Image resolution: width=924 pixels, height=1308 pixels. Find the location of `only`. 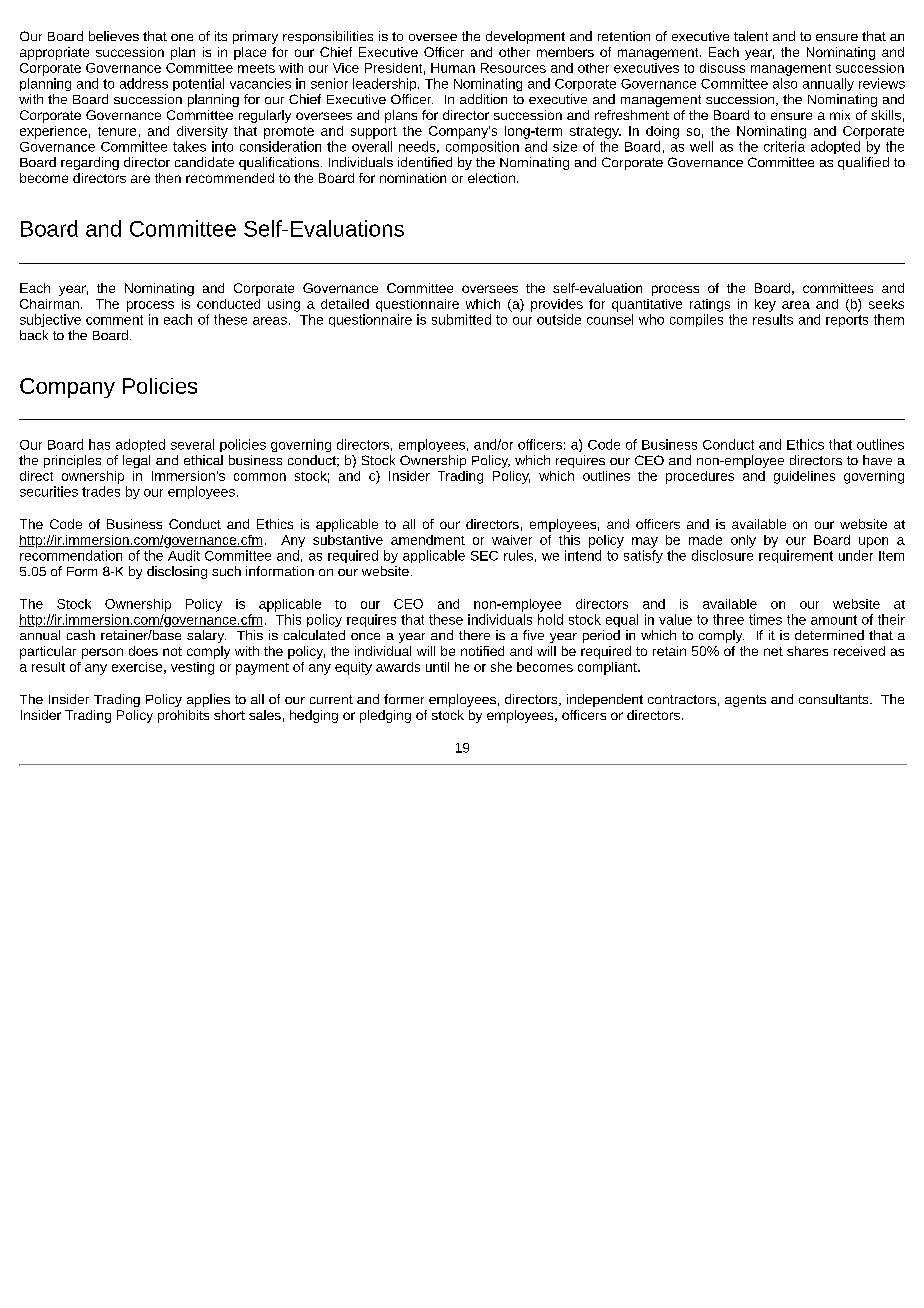

only is located at coordinates (743, 541).
